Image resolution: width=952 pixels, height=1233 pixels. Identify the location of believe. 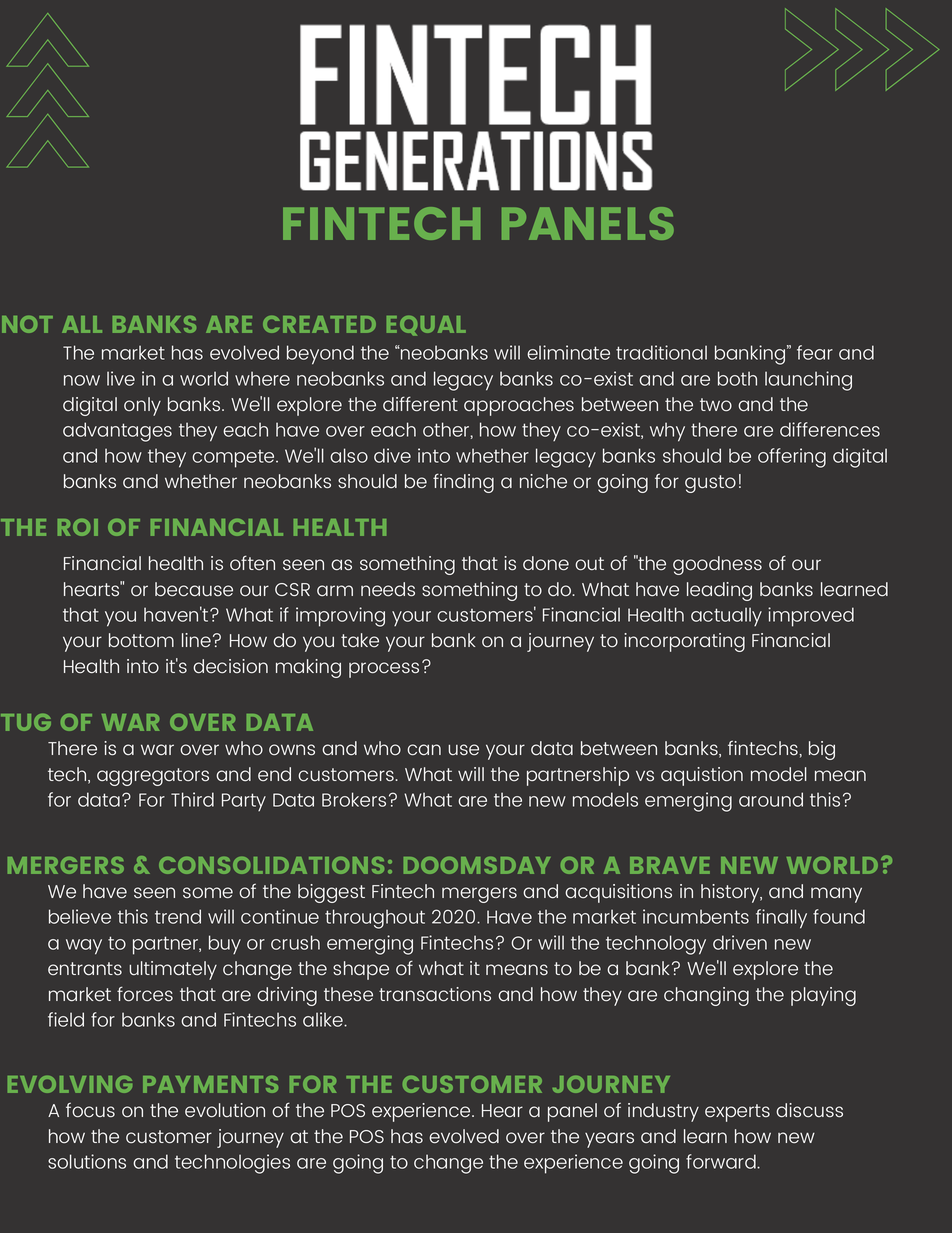
(80, 916).
